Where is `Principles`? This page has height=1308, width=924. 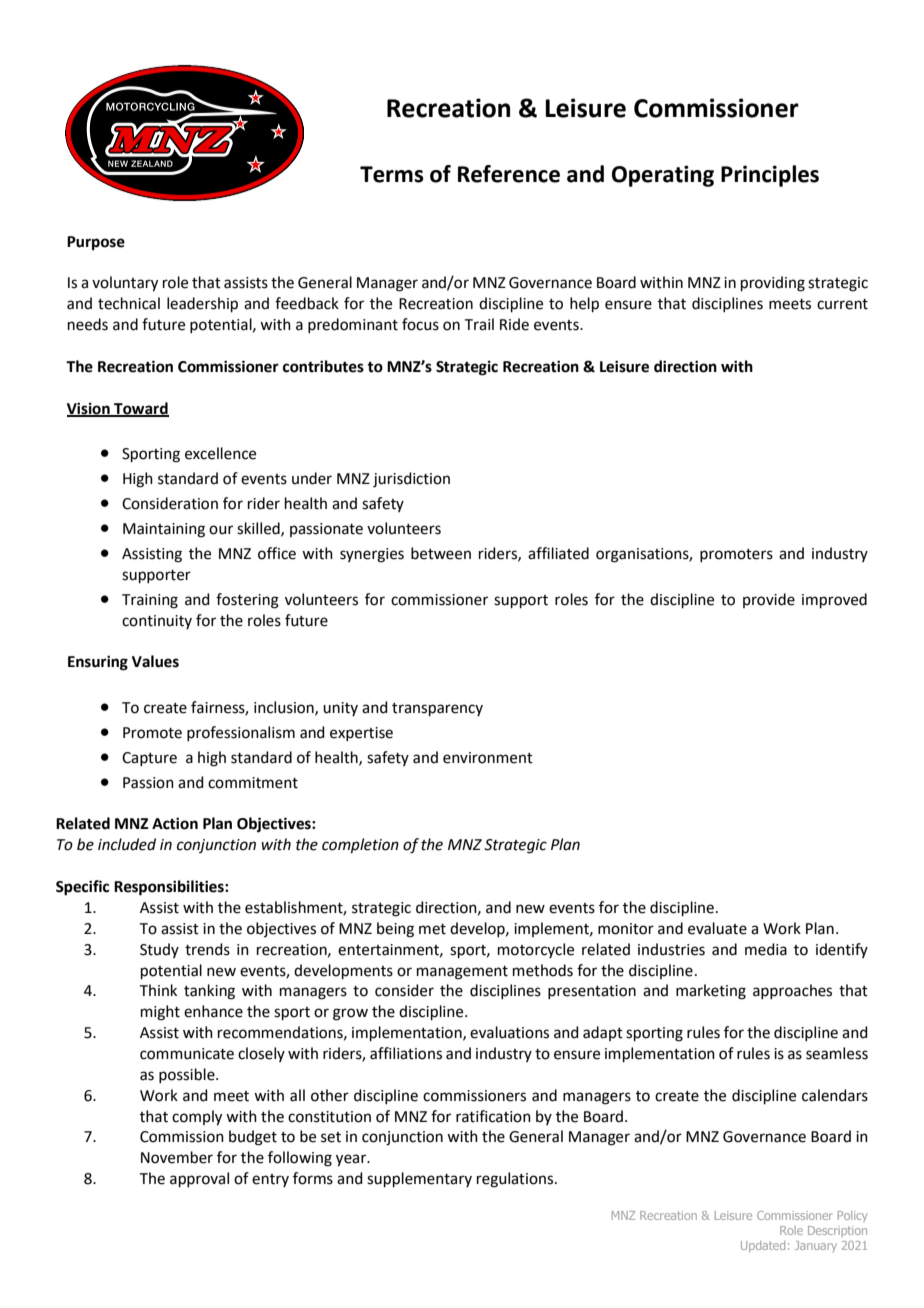 Principles is located at coordinates (770, 176).
